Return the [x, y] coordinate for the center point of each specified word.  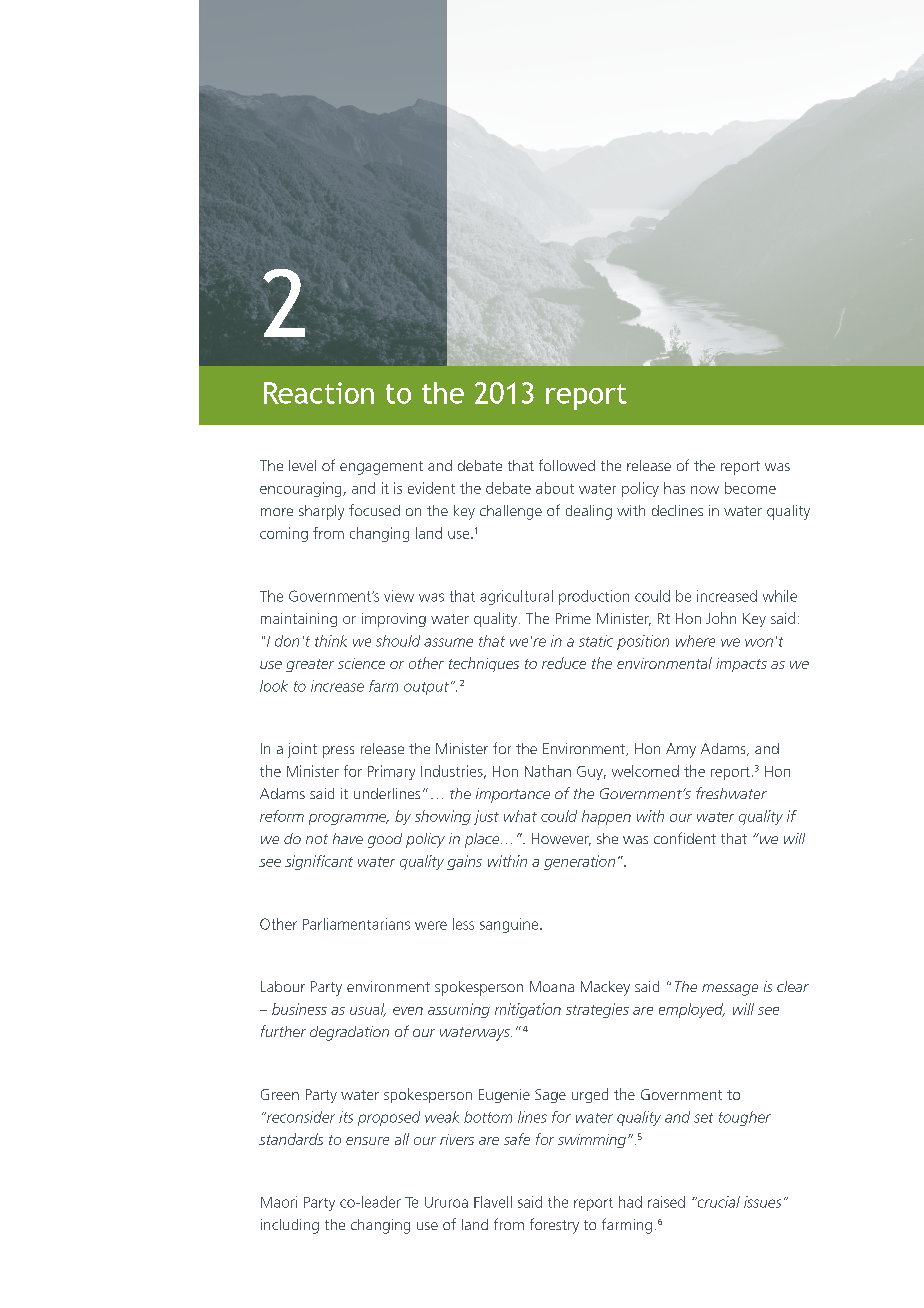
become [750, 488]
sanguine [510, 925]
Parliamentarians [356, 924]
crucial [717, 1202]
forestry [554, 1226]
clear [793, 986]
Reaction [319, 393]
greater [310, 665]
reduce [564, 663]
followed [567, 465]
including [290, 1226]
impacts [741, 665]
